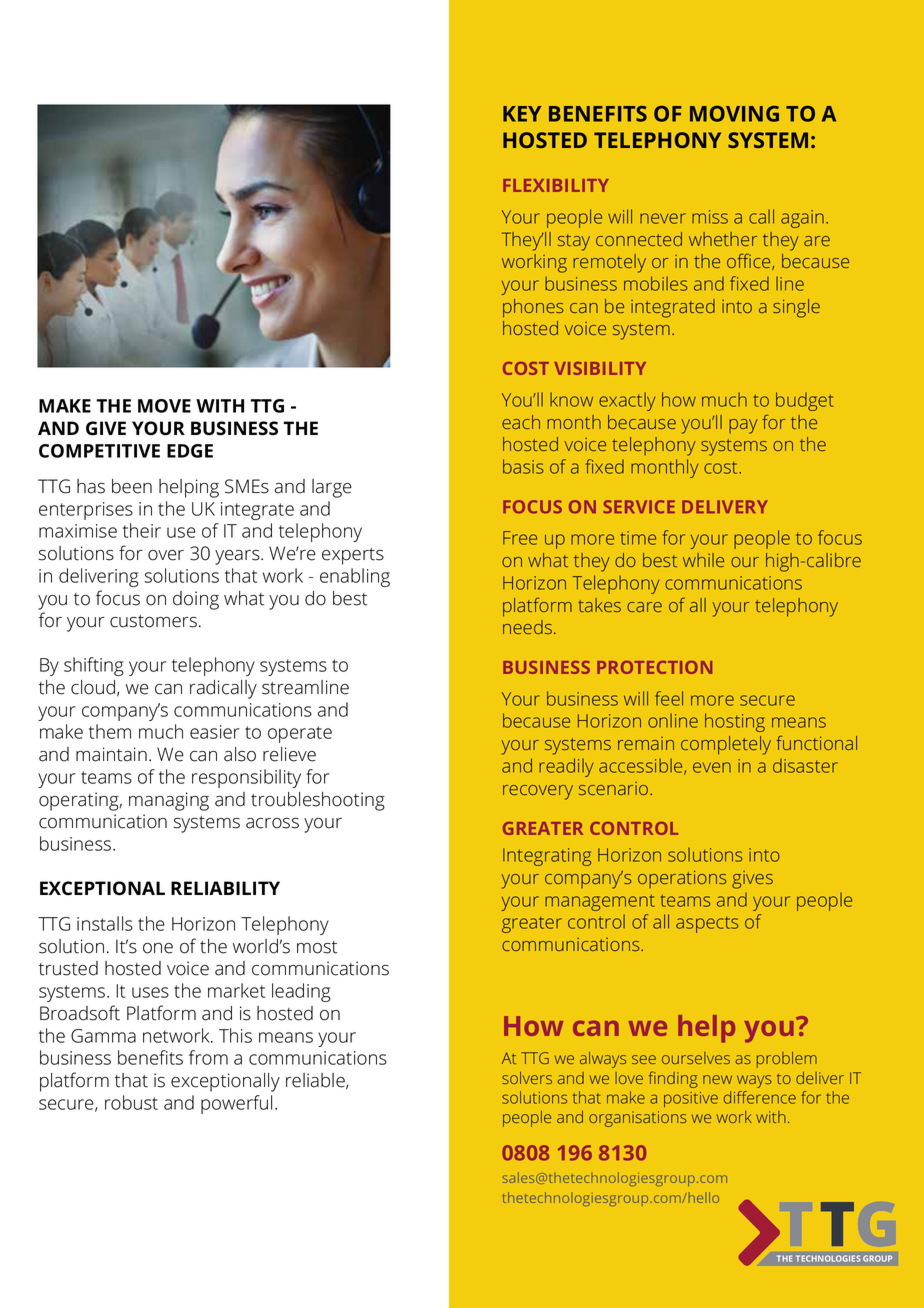 Image resolution: width=924 pixels, height=1308 pixels. I want to click on care, so click(644, 607).
